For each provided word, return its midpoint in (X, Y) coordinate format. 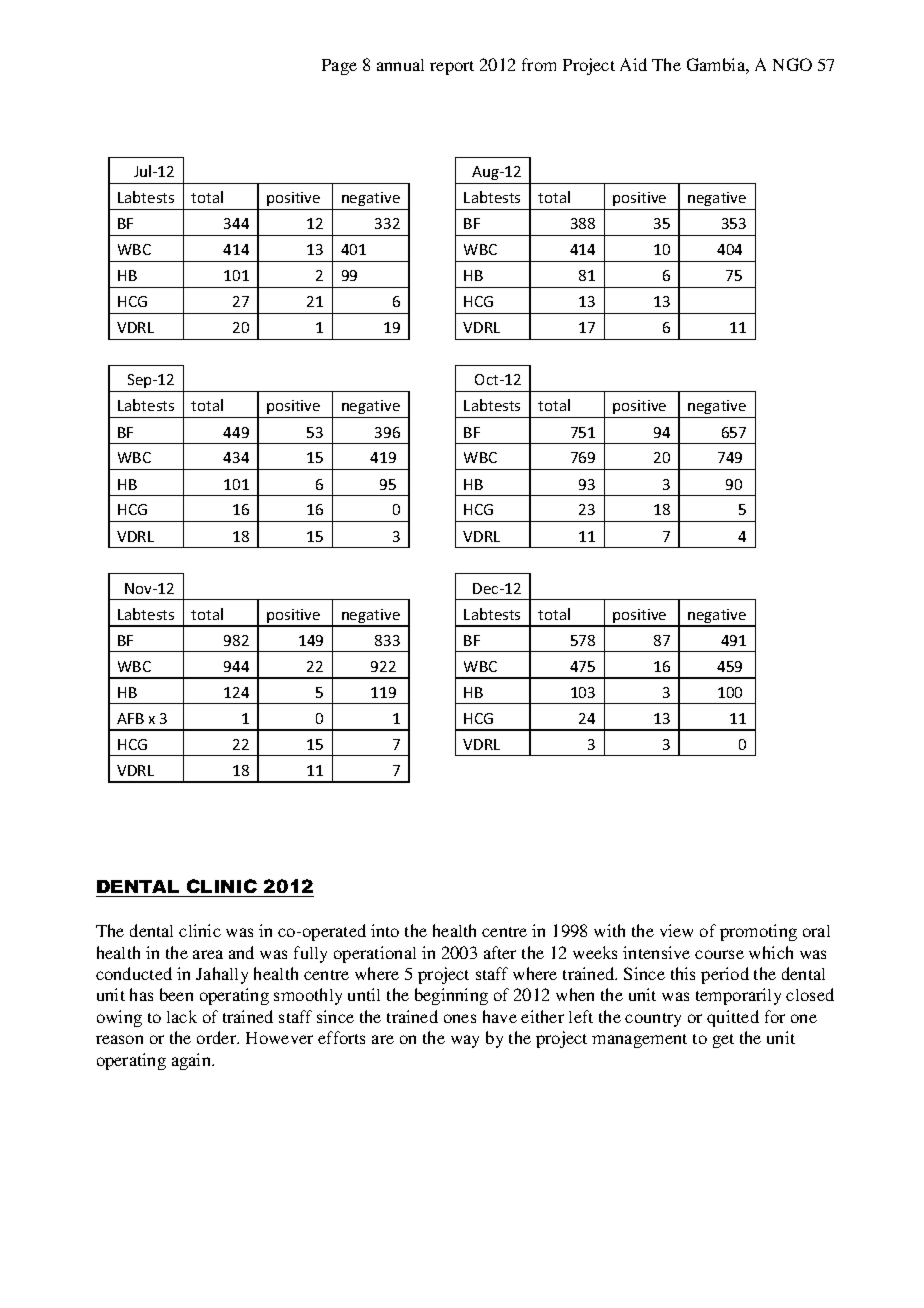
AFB (130, 718)
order (218, 1037)
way (465, 1041)
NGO (792, 64)
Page (339, 67)
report (452, 68)
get (723, 1041)
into (385, 930)
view (676, 930)
